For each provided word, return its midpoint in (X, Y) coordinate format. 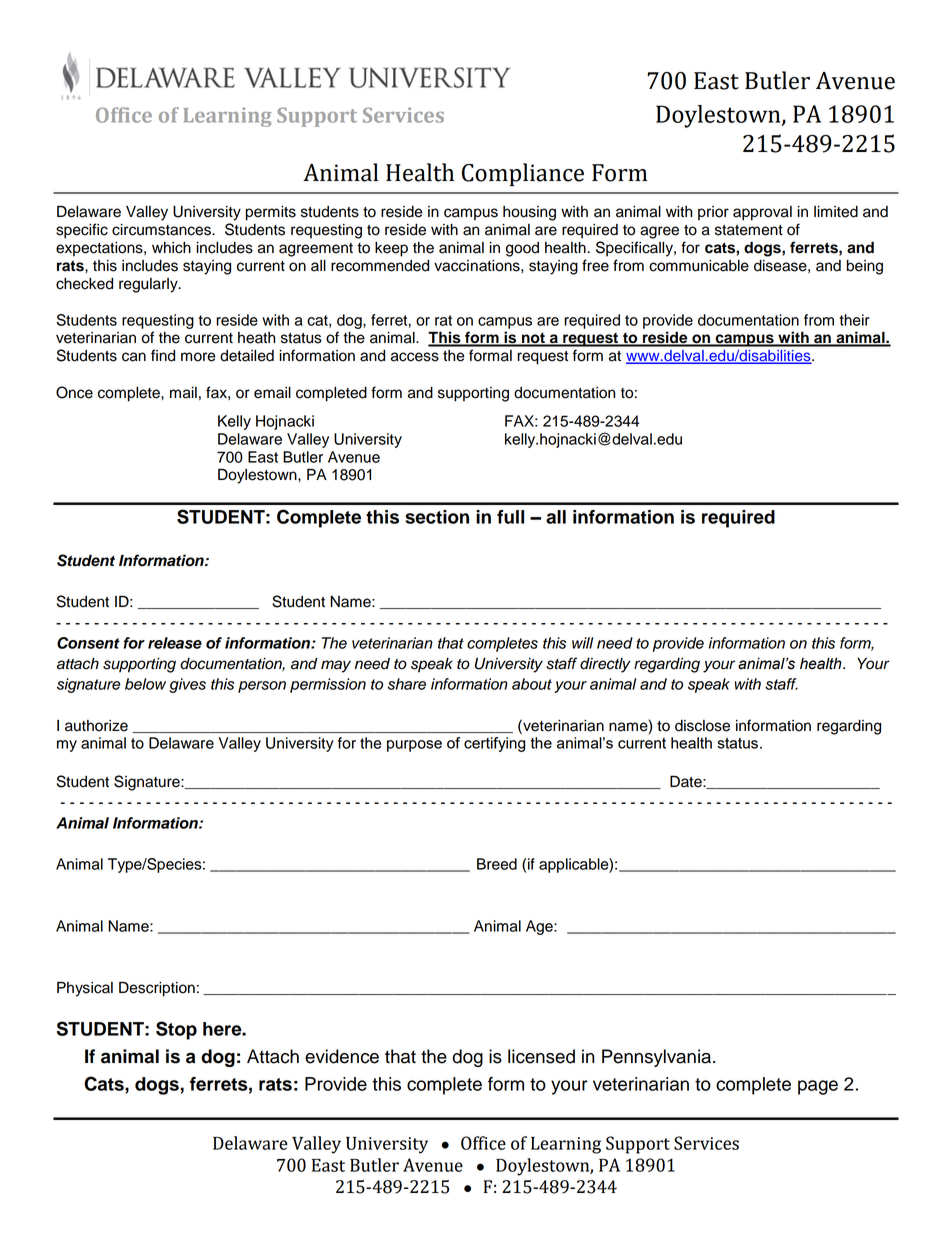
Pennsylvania (658, 1058)
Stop (176, 1030)
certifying (494, 744)
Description (157, 989)
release (175, 643)
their (854, 320)
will (582, 643)
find (163, 355)
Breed (497, 864)
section (437, 517)
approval (762, 213)
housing (529, 213)
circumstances (162, 230)
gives (187, 685)
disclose (702, 726)
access (415, 357)
